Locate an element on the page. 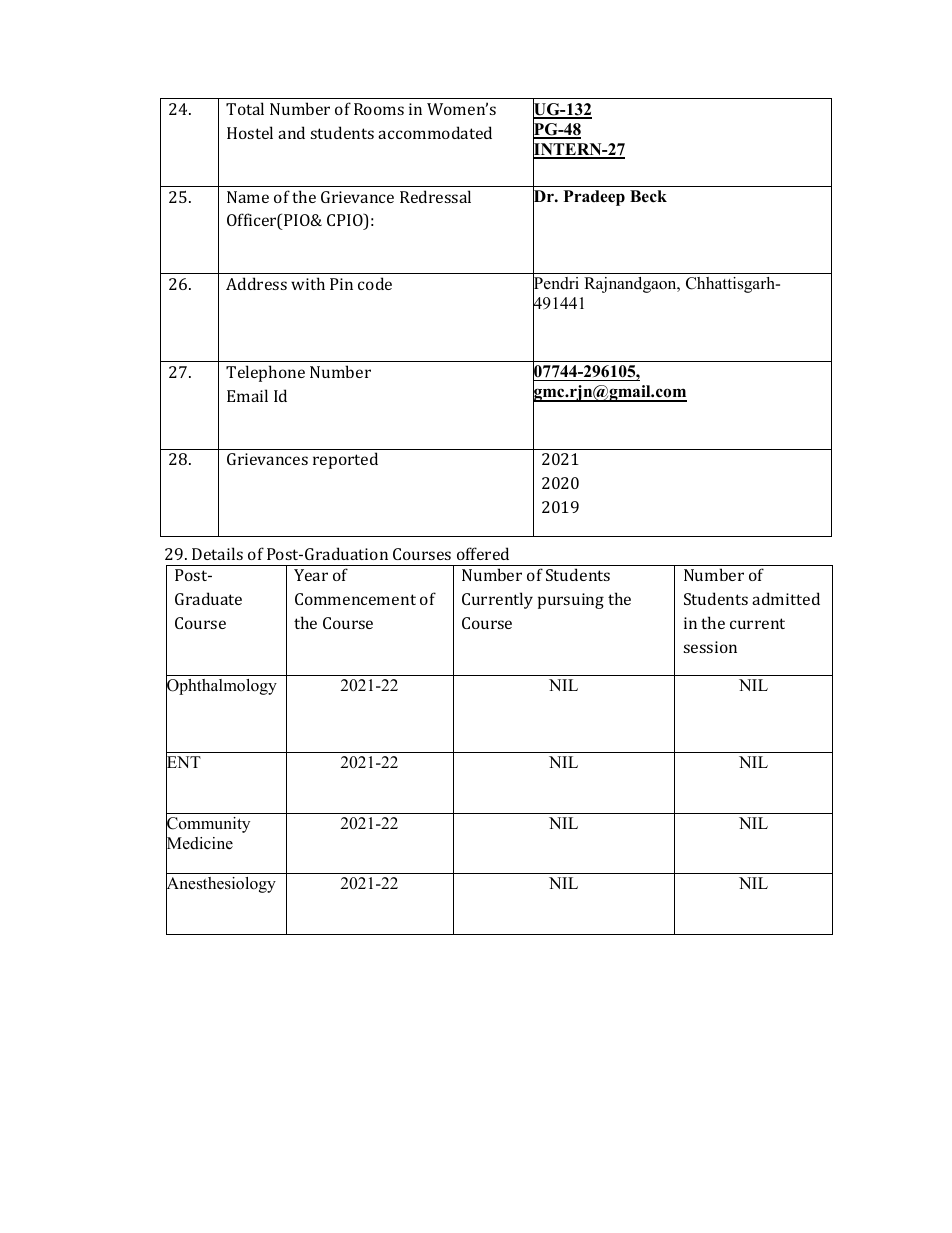 This image has width=952, height=1233. accommodated is located at coordinates (435, 132).
